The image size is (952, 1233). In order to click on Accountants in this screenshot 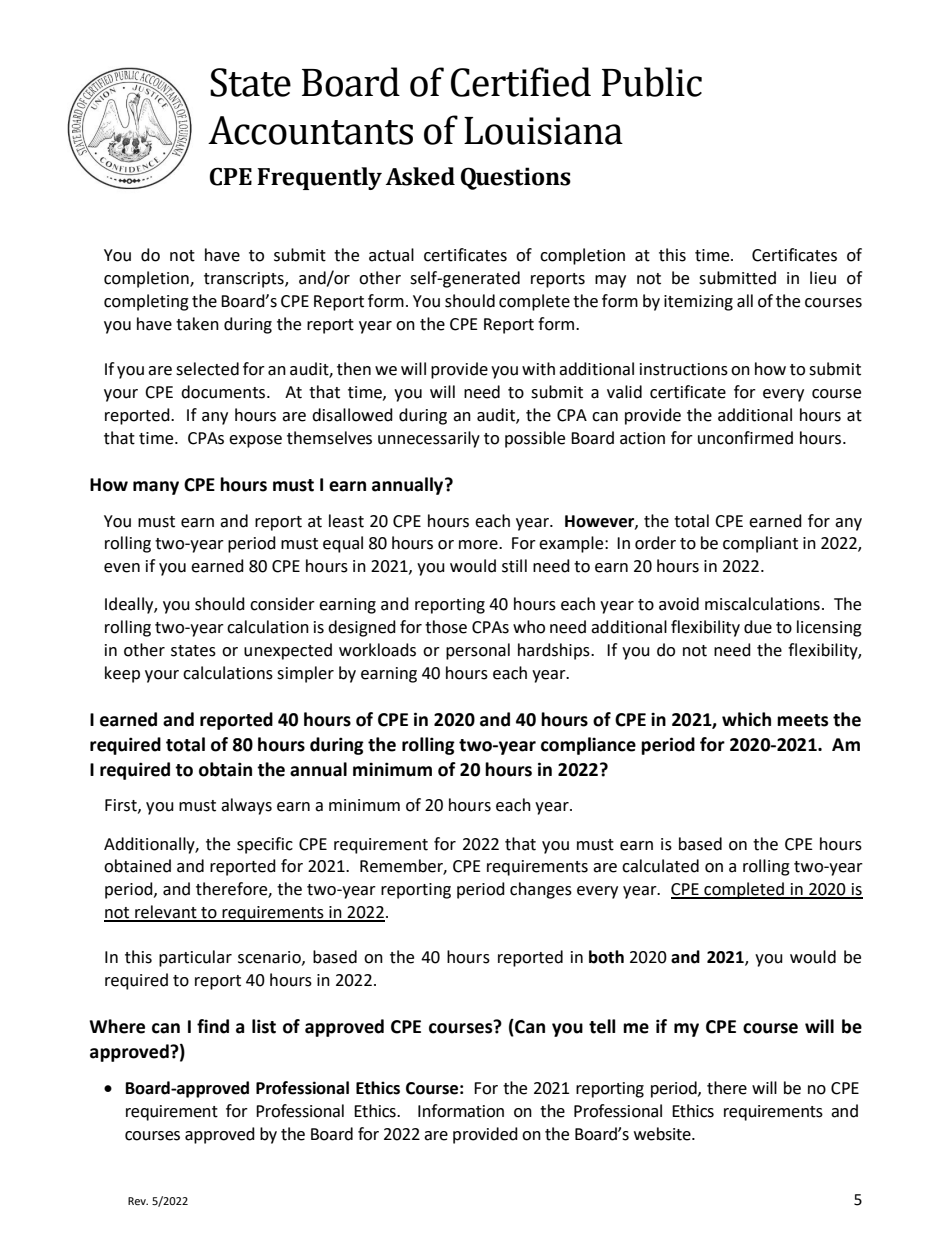, I will do `click(310, 130)`.
